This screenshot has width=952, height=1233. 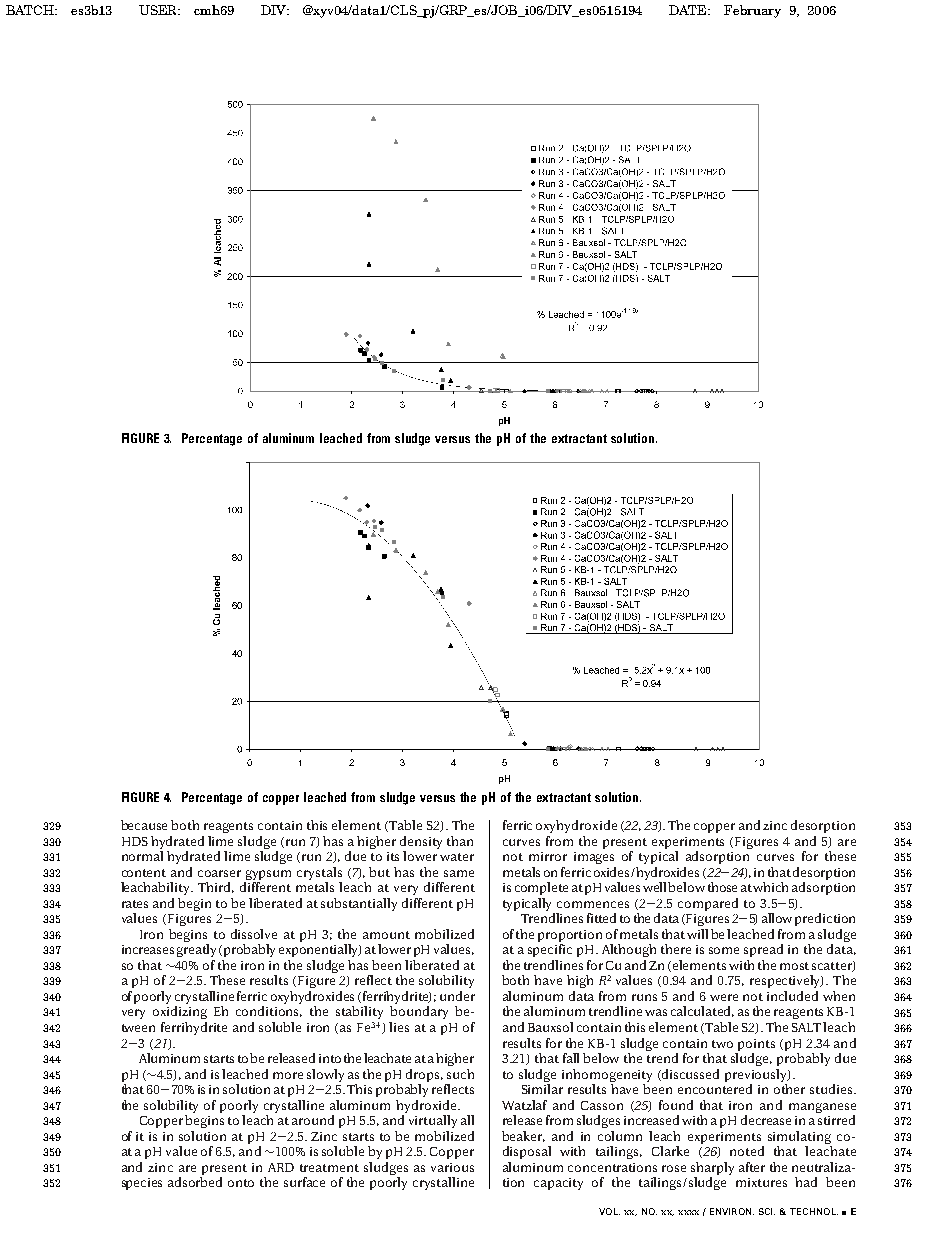 I want to click on various, so click(x=452, y=1167).
